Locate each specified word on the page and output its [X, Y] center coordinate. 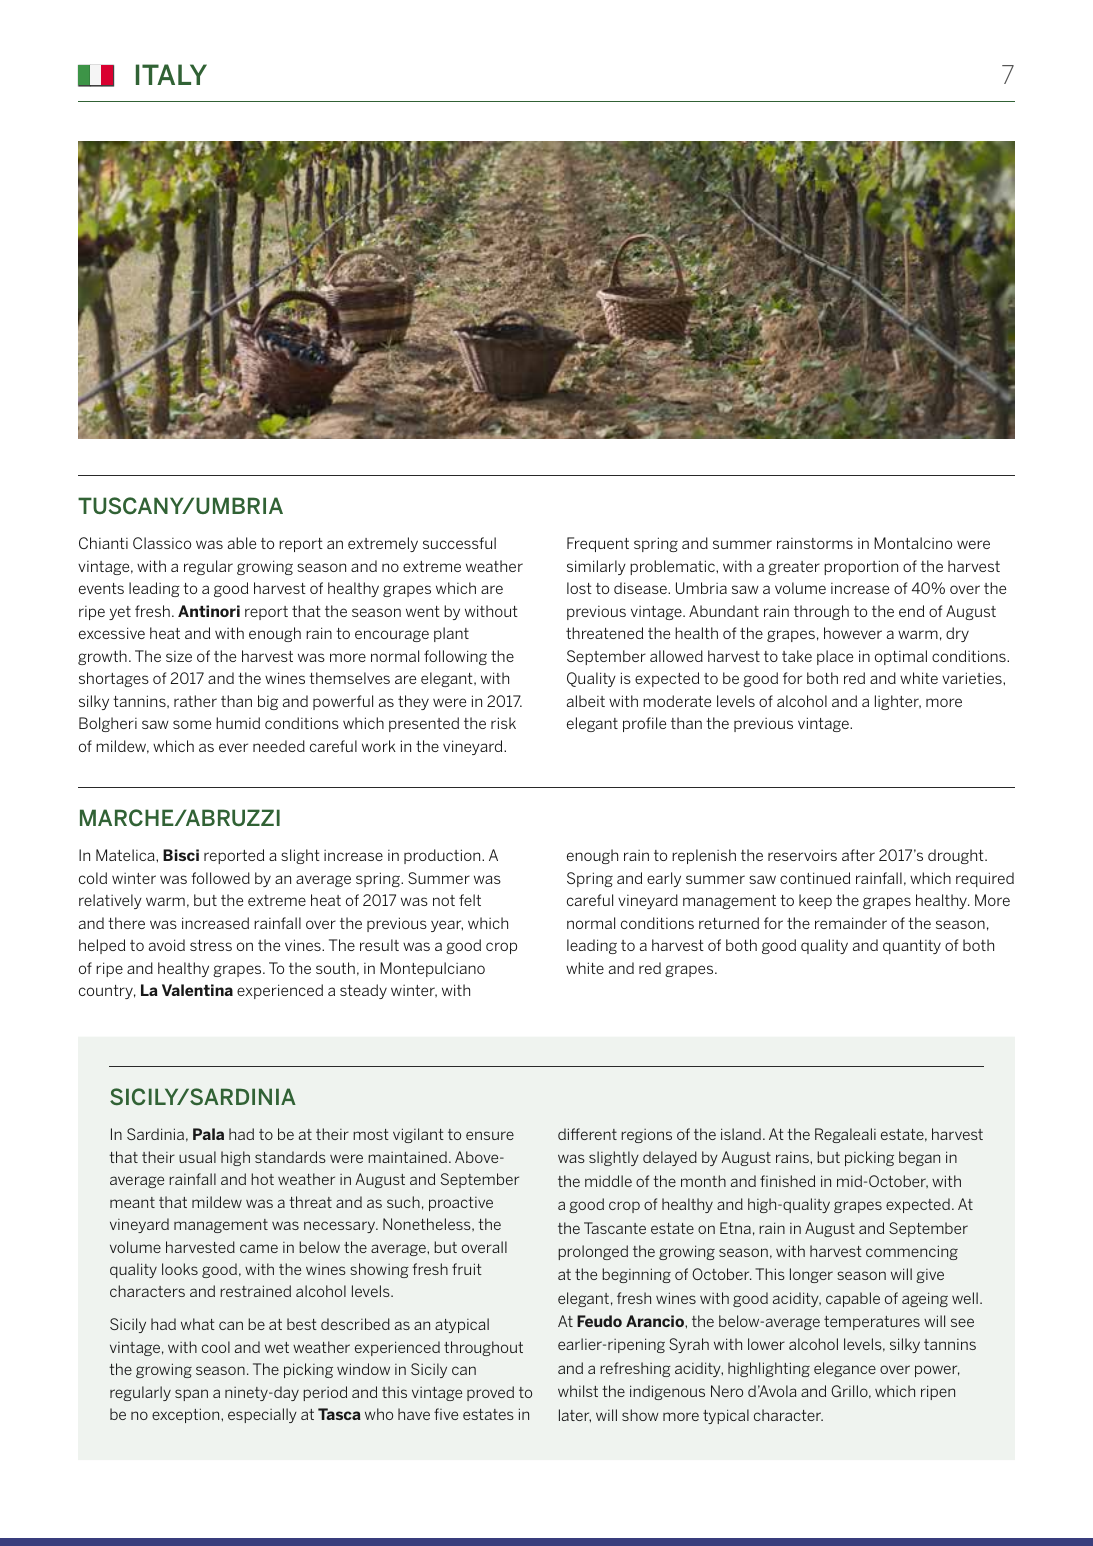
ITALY [171, 74]
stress [211, 945]
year [447, 926]
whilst [578, 1391]
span [191, 1395]
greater [794, 568]
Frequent [598, 544]
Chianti [103, 543]
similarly [596, 567]
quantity [912, 947]
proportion [861, 567]
